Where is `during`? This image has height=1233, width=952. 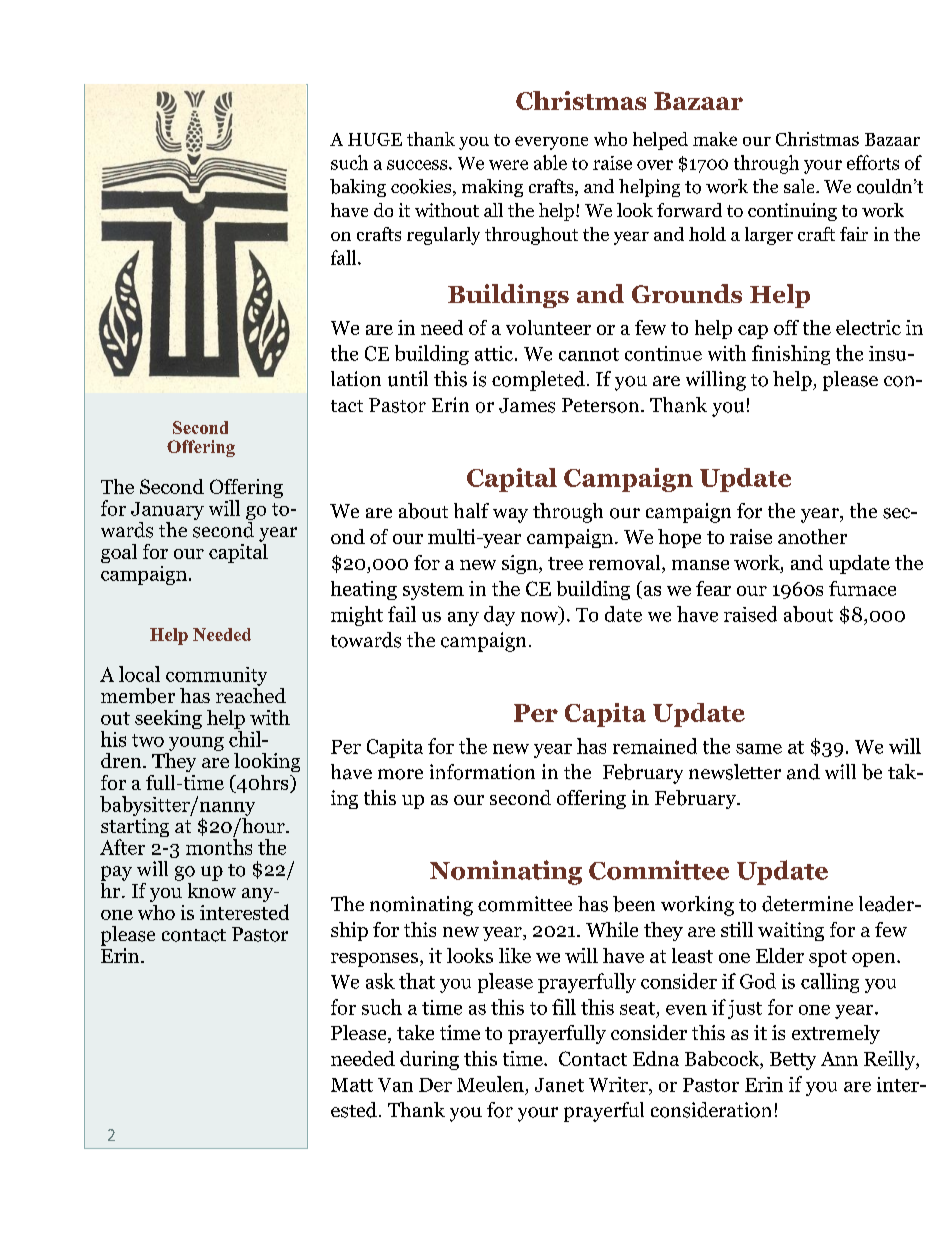 during is located at coordinates (429, 1060).
